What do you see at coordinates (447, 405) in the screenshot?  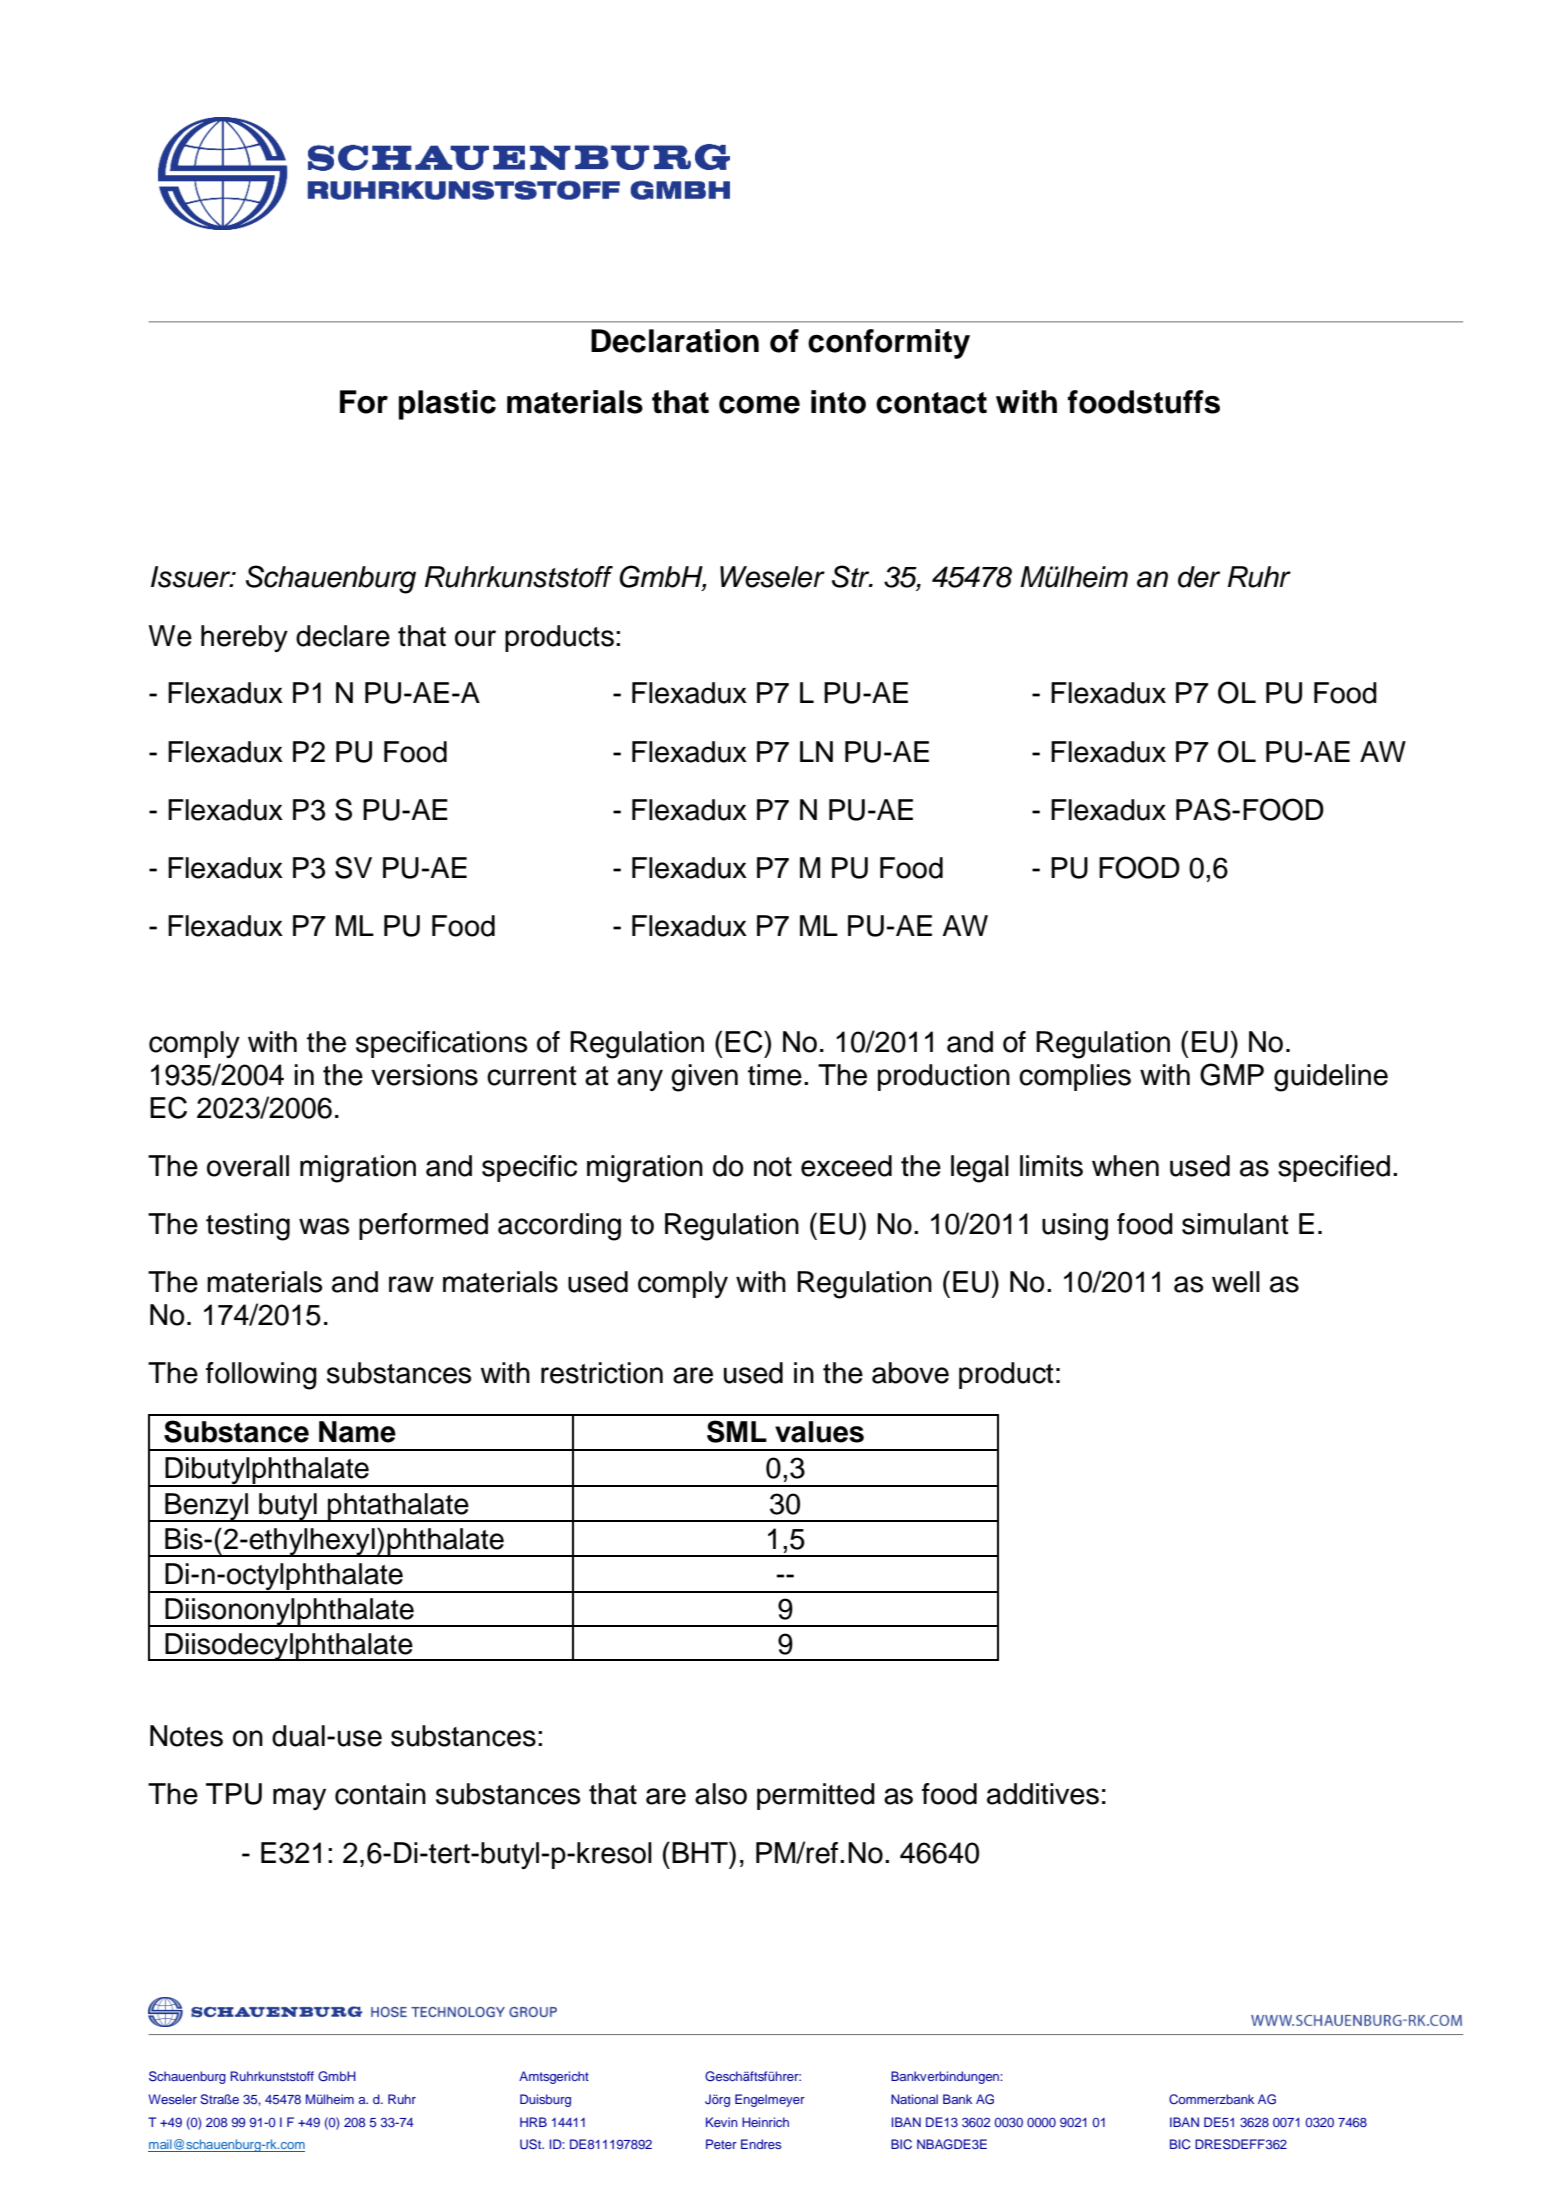 I see `plastic` at bounding box center [447, 405].
